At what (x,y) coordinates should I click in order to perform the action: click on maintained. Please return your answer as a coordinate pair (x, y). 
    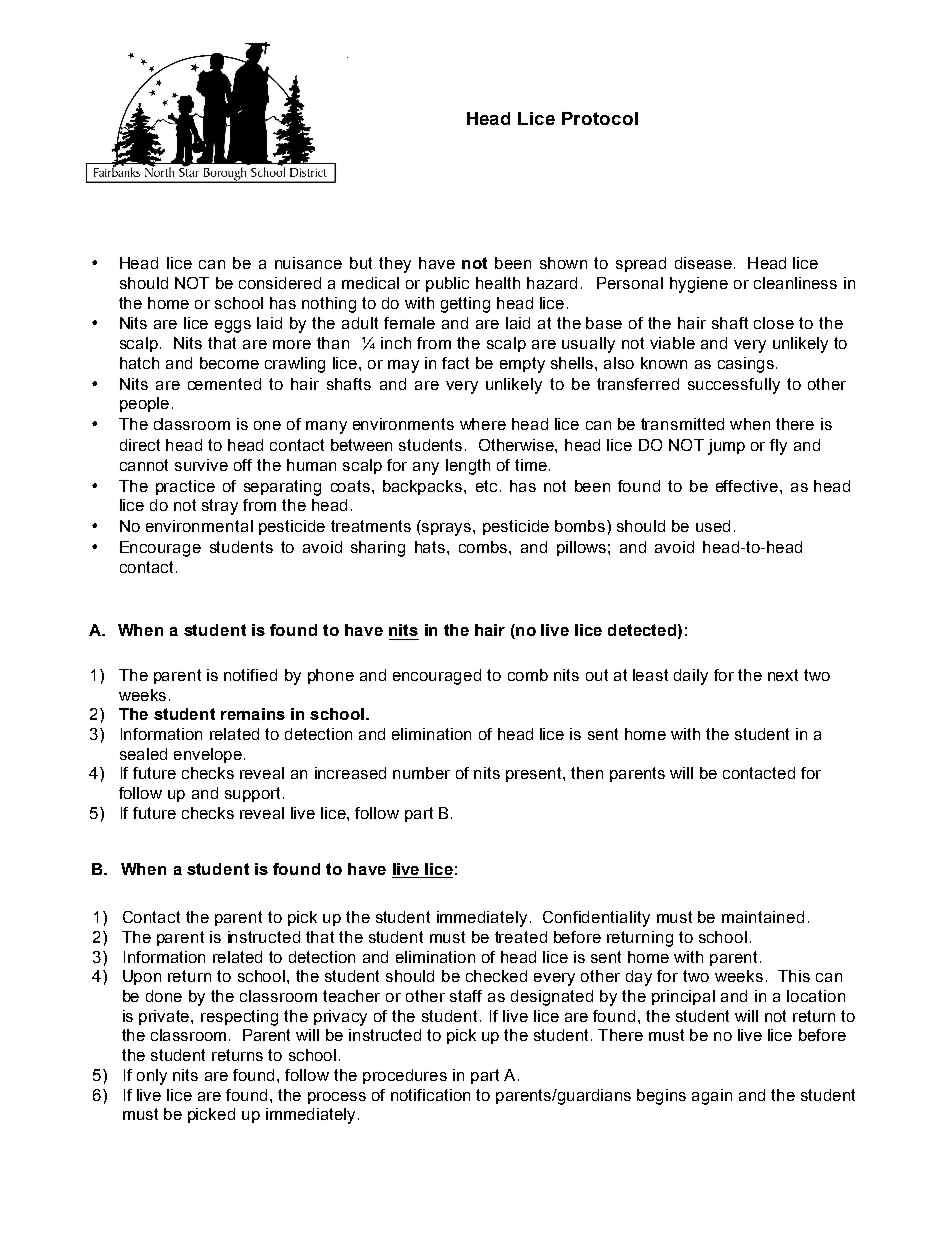
    Looking at the image, I should click on (763, 917).
